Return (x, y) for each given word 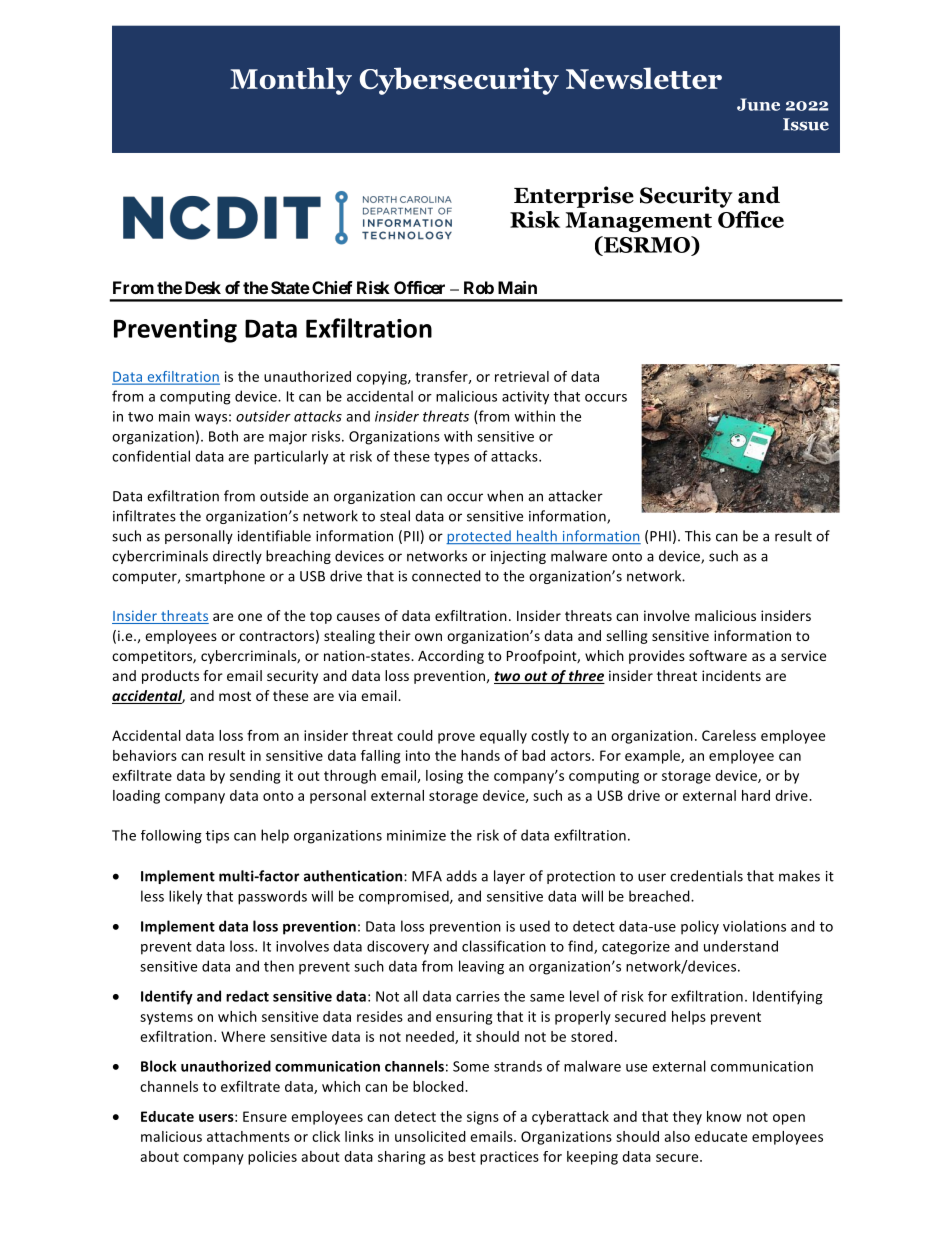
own (428, 637)
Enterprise (574, 197)
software (718, 655)
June (758, 104)
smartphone (225, 577)
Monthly (291, 81)
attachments (248, 1136)
